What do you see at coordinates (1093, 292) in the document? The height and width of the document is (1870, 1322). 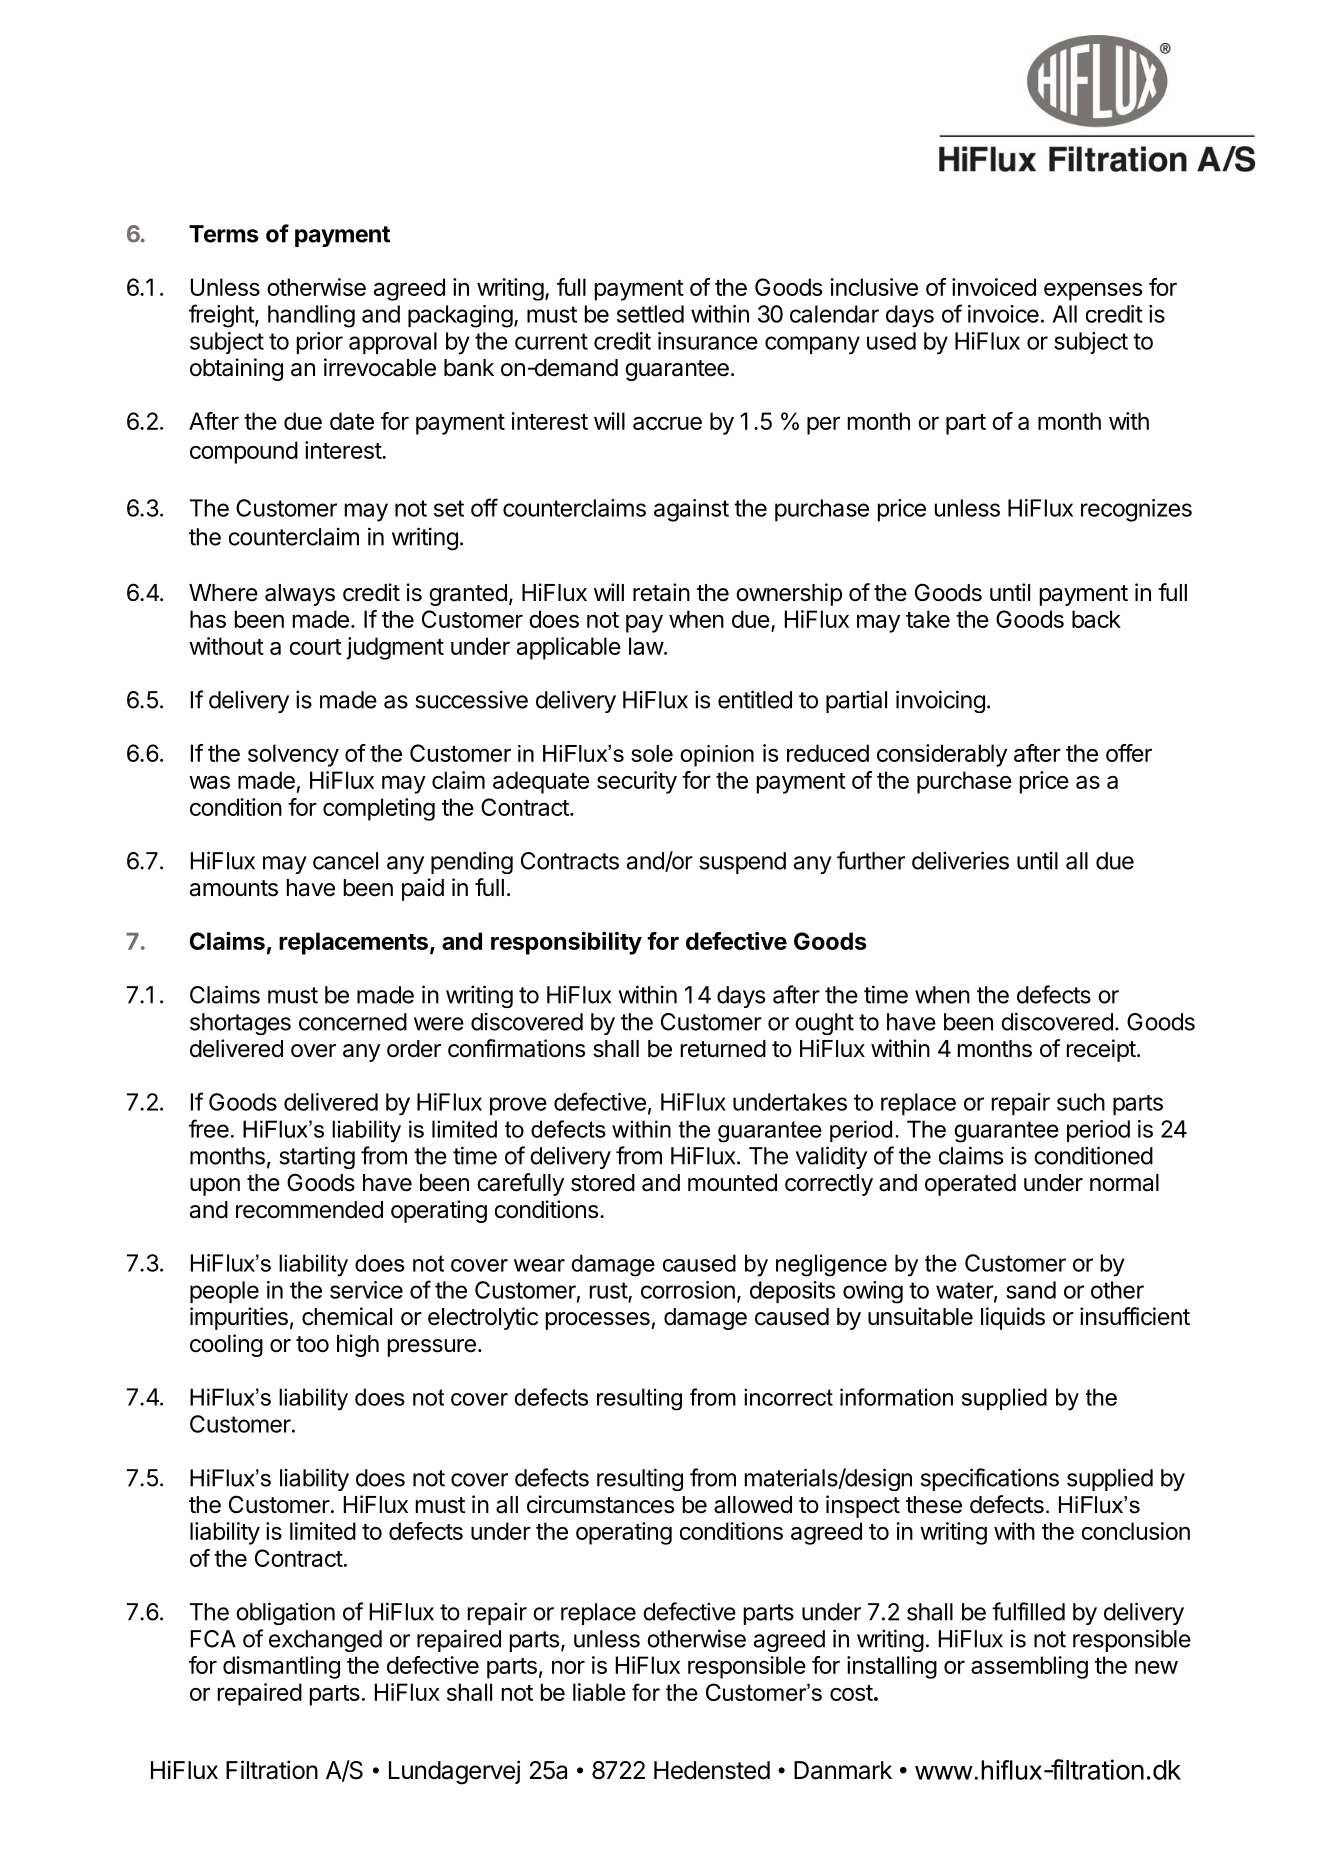 I see `expenses` at bounding box center [1093, 292].
